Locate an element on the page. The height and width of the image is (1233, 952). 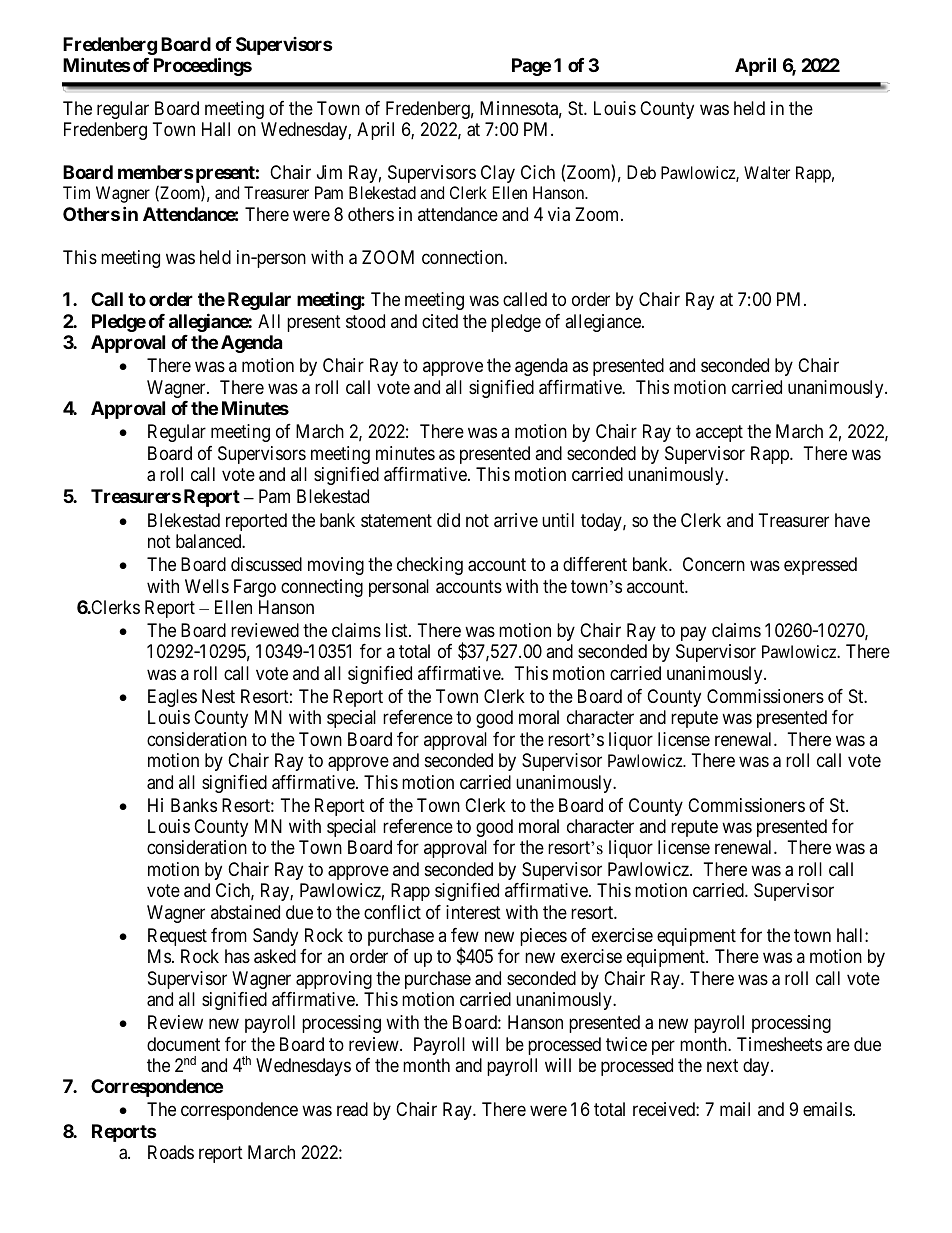
twice is located at coordinates (626, 1044).
